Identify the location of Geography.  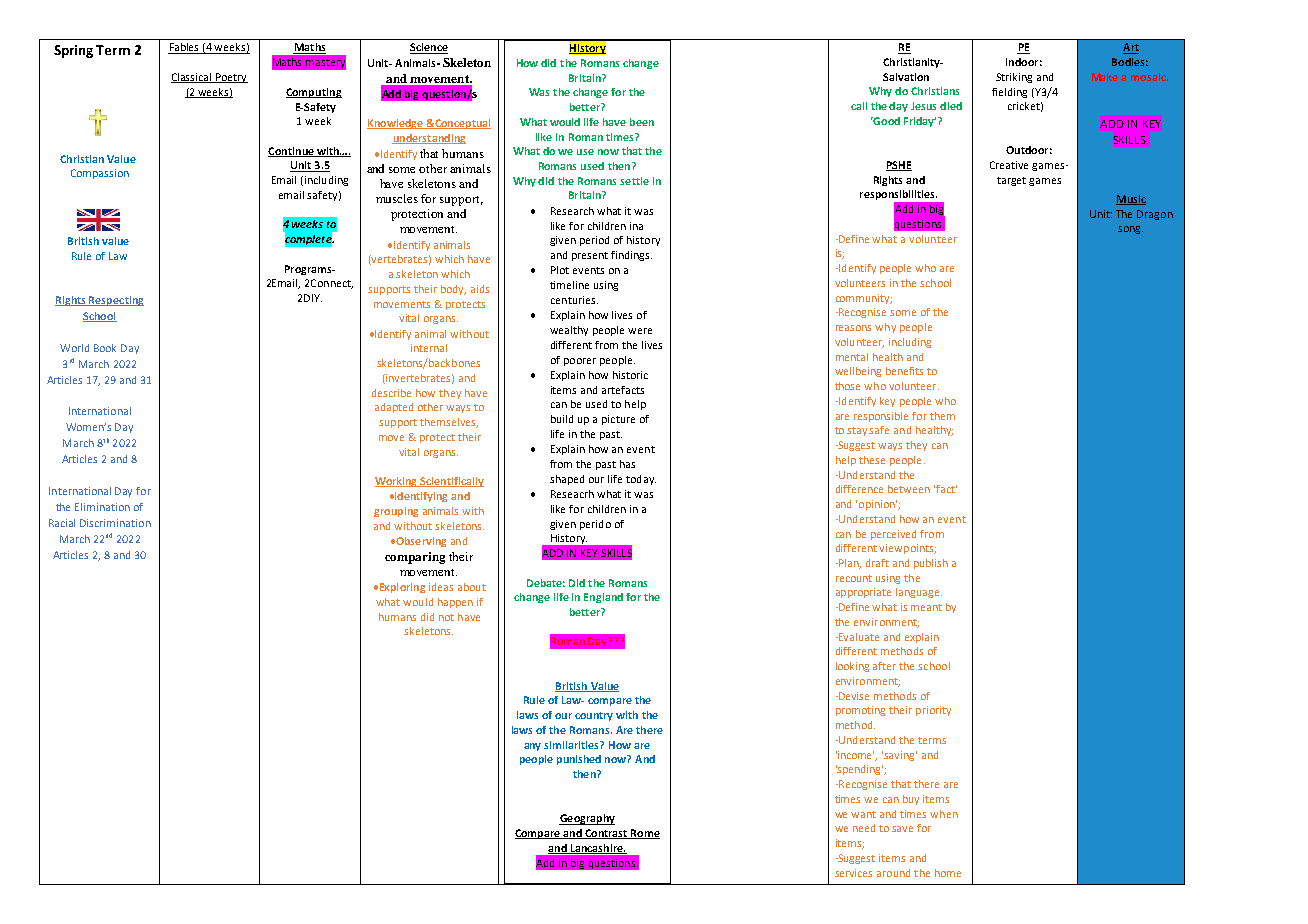
(587, 819).
